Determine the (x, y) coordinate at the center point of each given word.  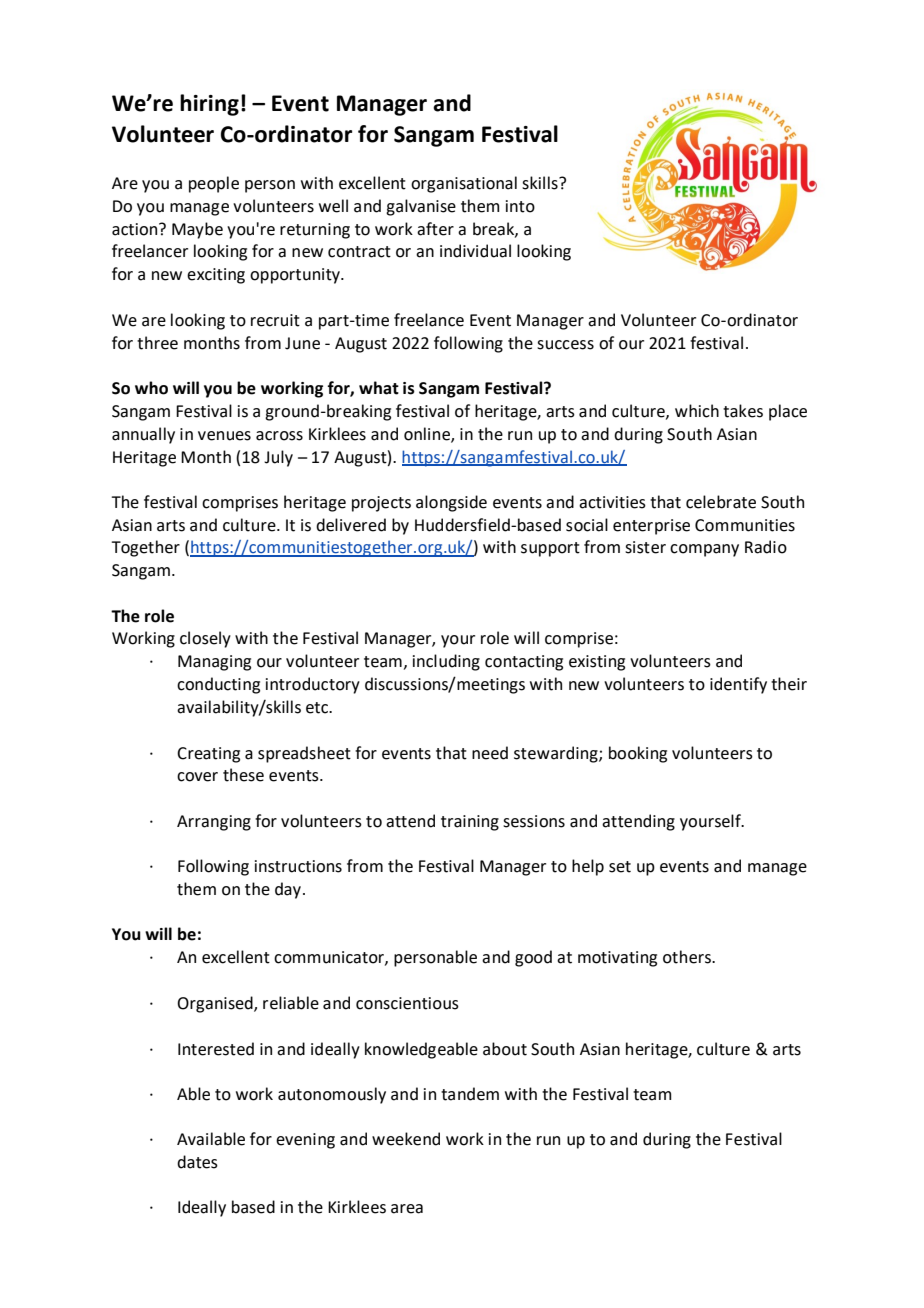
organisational (464, 184)
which (697, 411)
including (446, 662)
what (379, 388)
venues (224, 436)
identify (738, 685)
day (288, 890)
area (407, 1209)
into (520, 206)
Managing (214, 663)
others (688, 957)
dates (197, 1162)
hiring (209, 105)
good (533, 958)
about (505, 1049)
